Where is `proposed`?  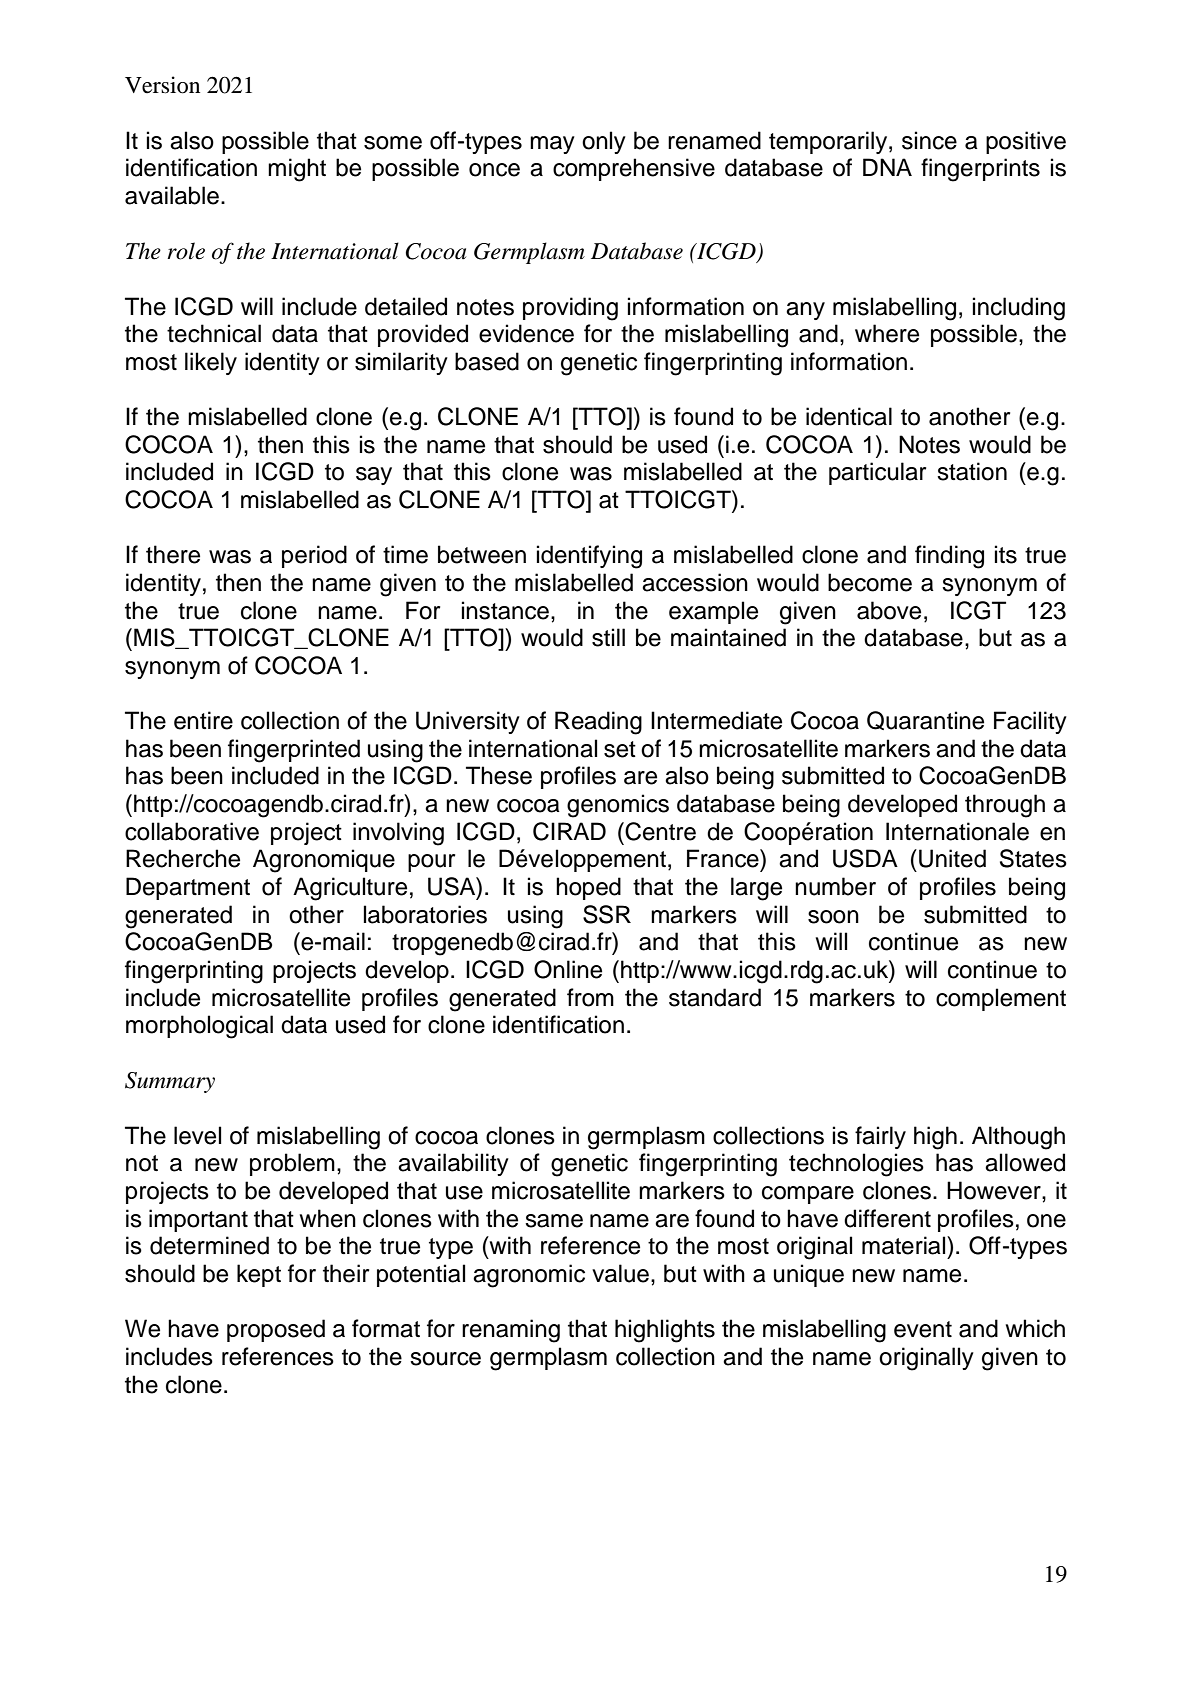
proposed is located at coordinates (276, 1330).
